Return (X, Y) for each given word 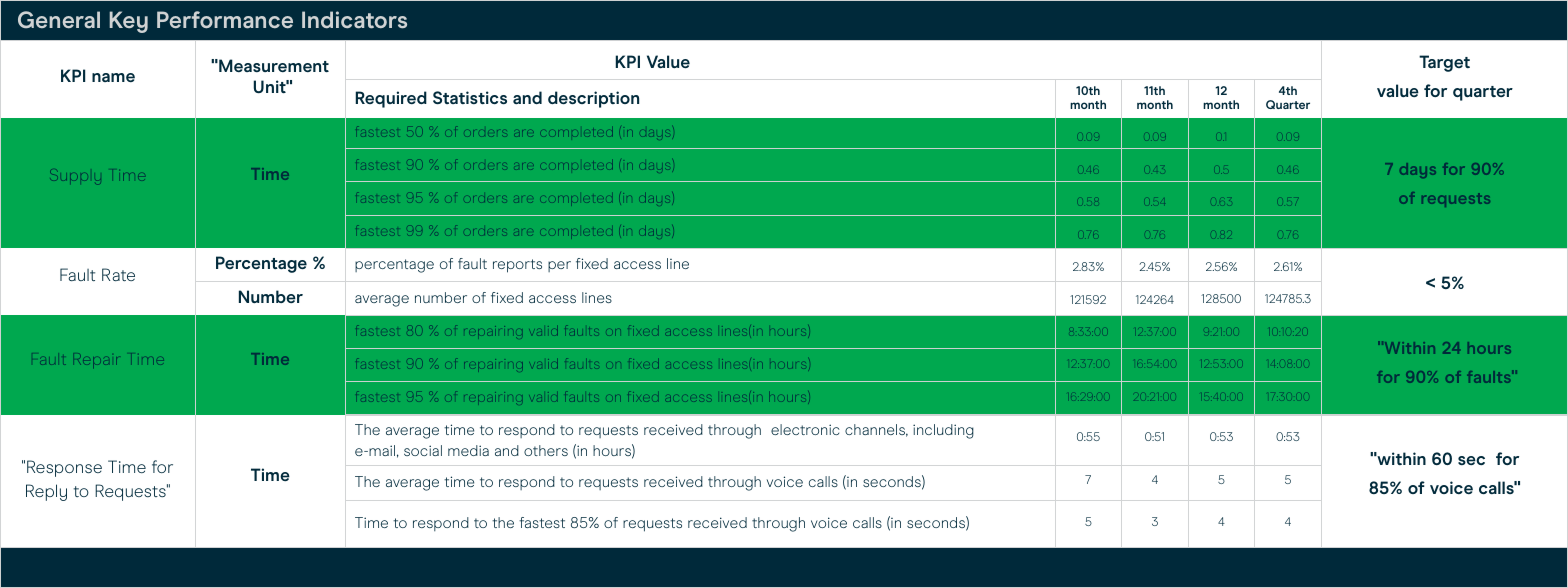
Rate (118, 274)
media (468, 450)
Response (64, 468)
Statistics (470, 97)
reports (517, 266)
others (546, 450)
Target (1444, 63)
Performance (225, 20)
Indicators (354, 20)
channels (876, 430)
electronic (805, 429)
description (593, 99)
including (943, 431)
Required (391, 99)
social (423, 450)
